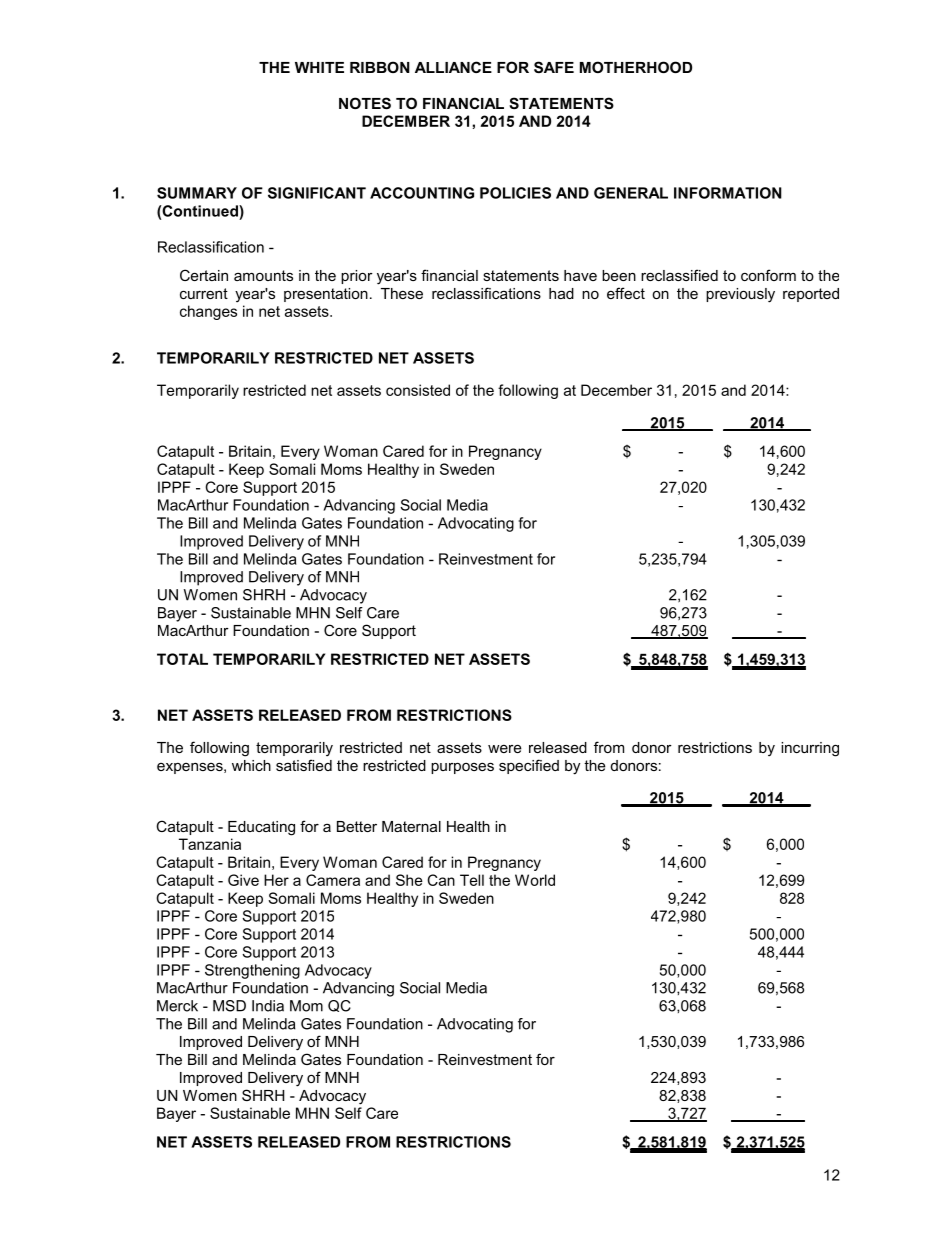 The width and height of the image is (952, 1233). I want to click on Tell, so click(472, 880).
